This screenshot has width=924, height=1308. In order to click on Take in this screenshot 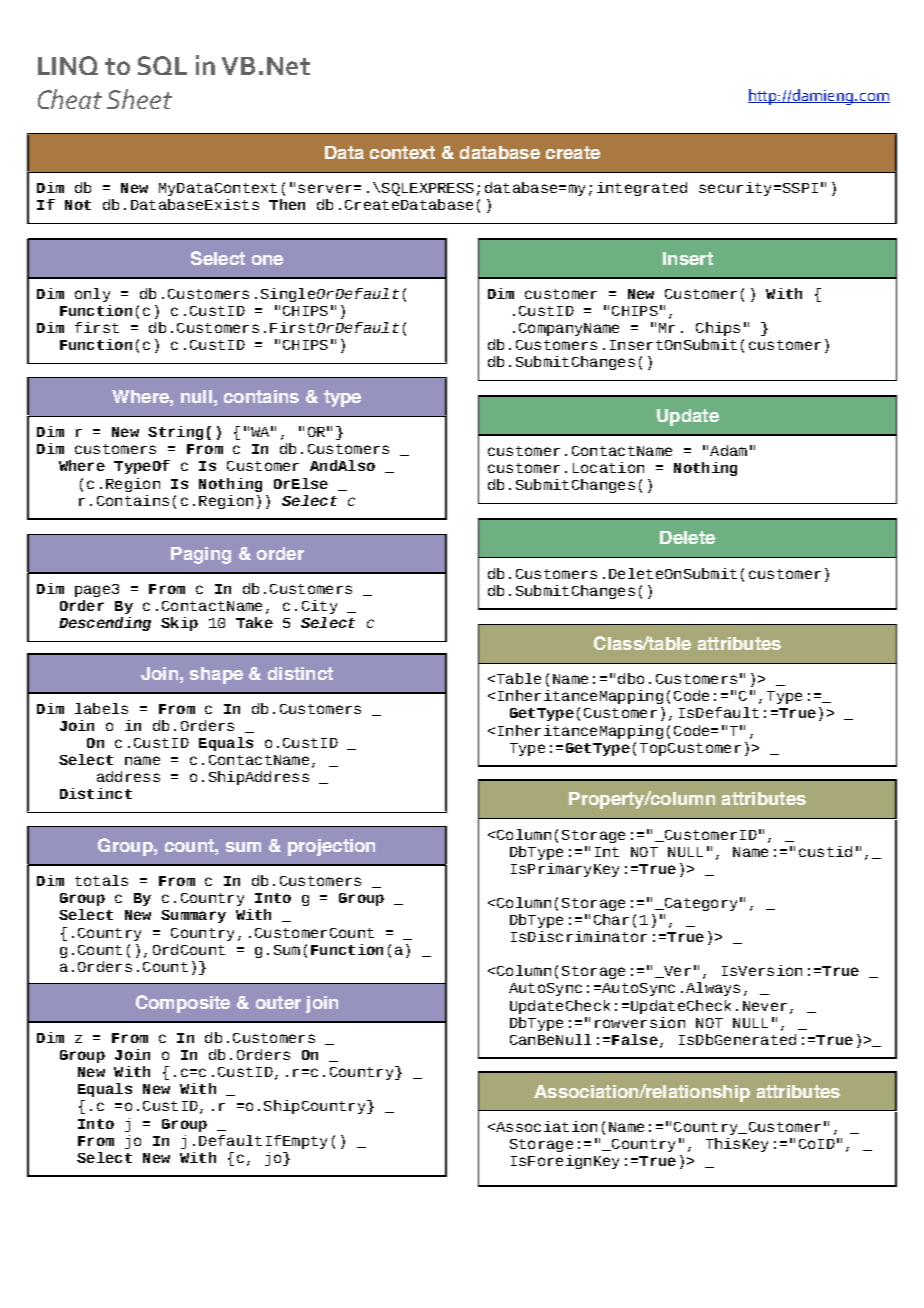, I will do `click(254, 622)`.
